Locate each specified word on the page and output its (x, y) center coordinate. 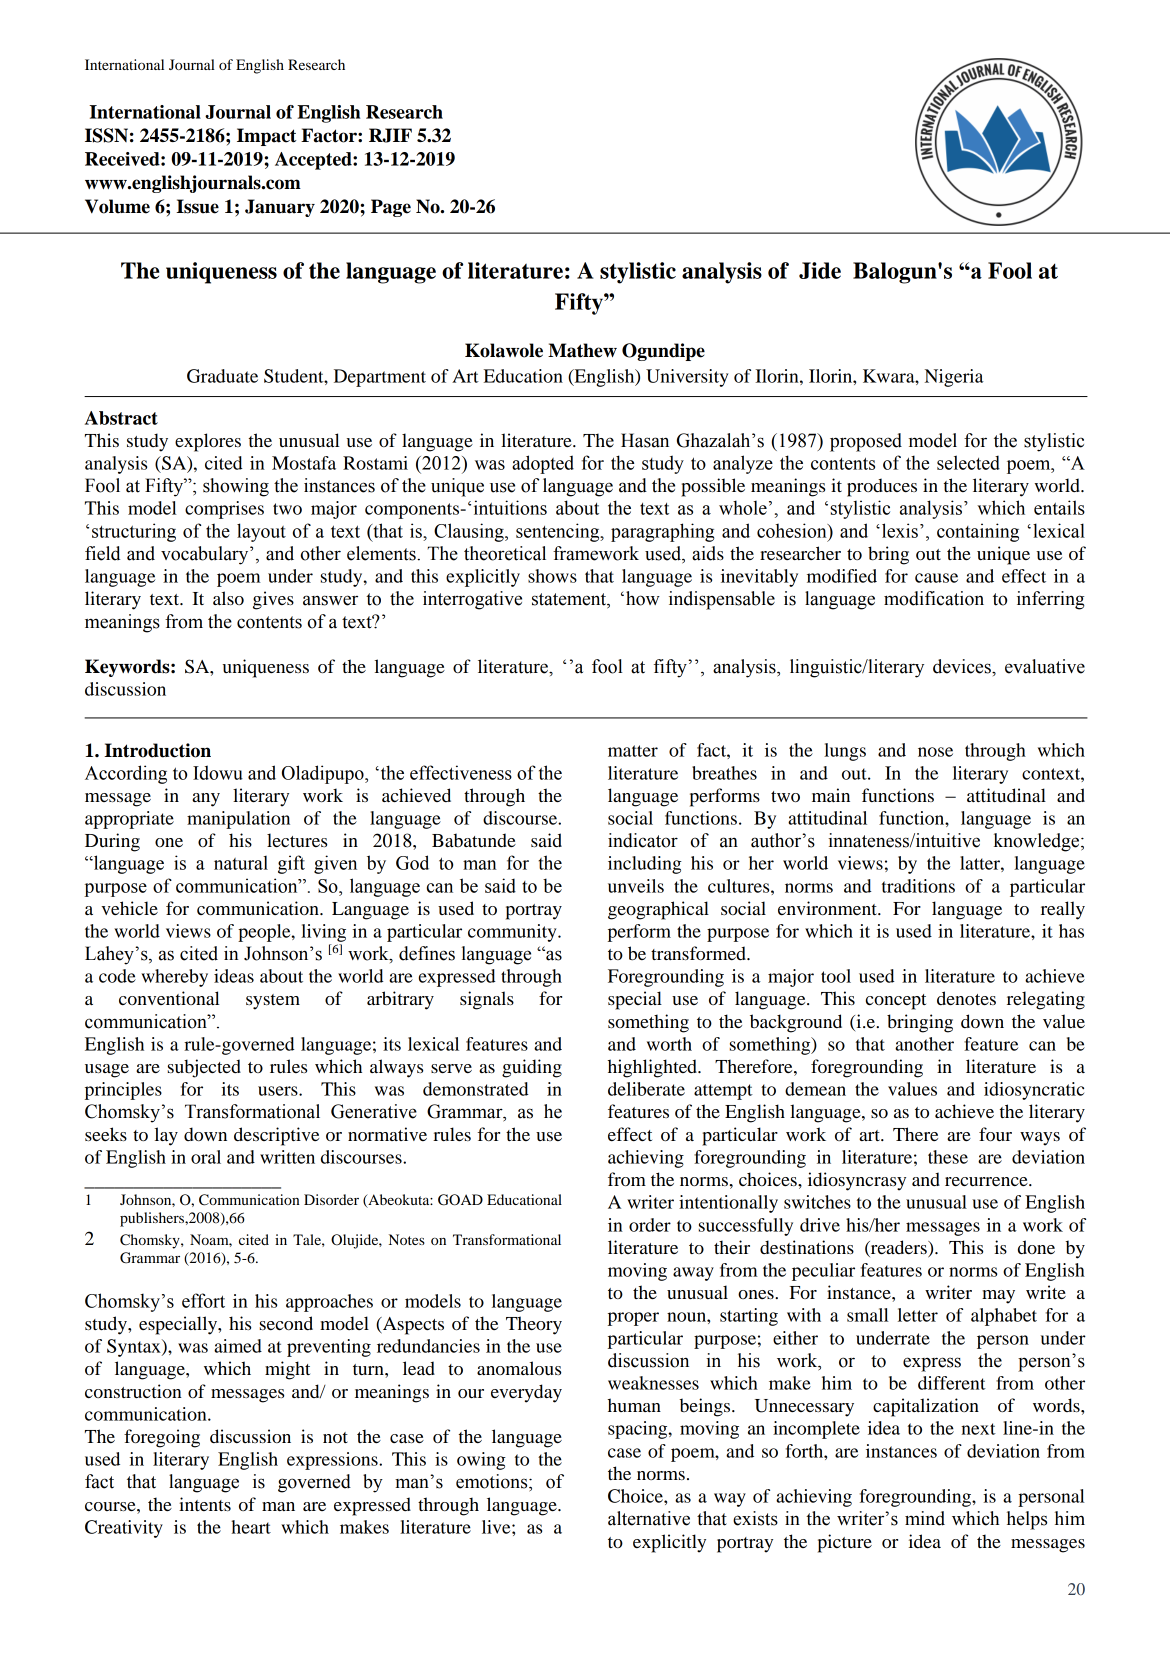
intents (205, 1504)
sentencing (559, 532)
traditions (918, 886)
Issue (197, 206)
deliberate (646, 1089)
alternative (649, 1518)
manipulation (238, 820)
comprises (224, 510)
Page (391, 208)
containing (978, 532)
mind (925, 1518)
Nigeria (954, 378)
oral (206, 1157)
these (948, 1157)
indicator (643, 840)
